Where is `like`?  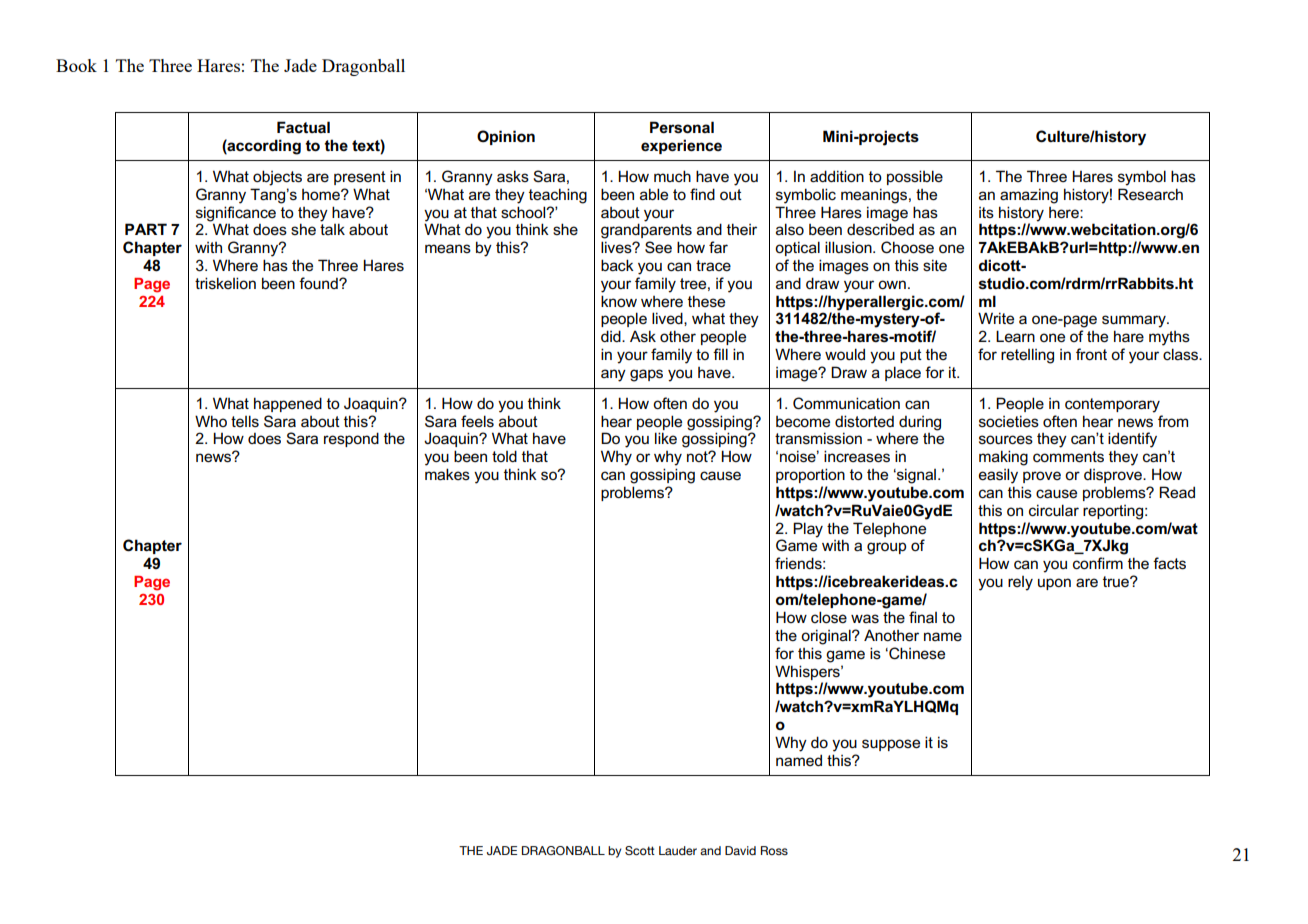 like is located at coordinates (666, 438).
